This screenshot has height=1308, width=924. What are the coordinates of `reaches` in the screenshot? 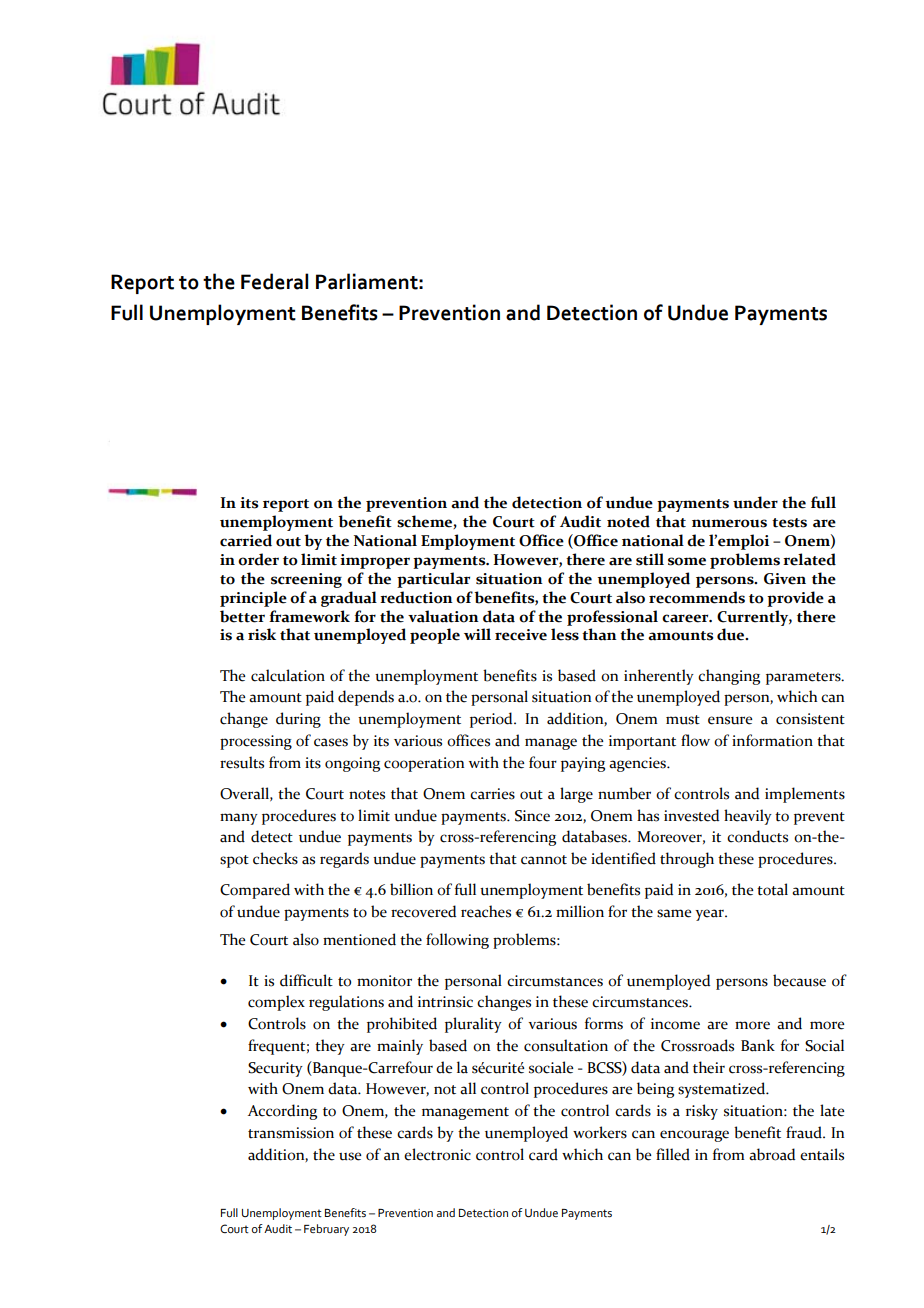 It's located at (486, 911).
